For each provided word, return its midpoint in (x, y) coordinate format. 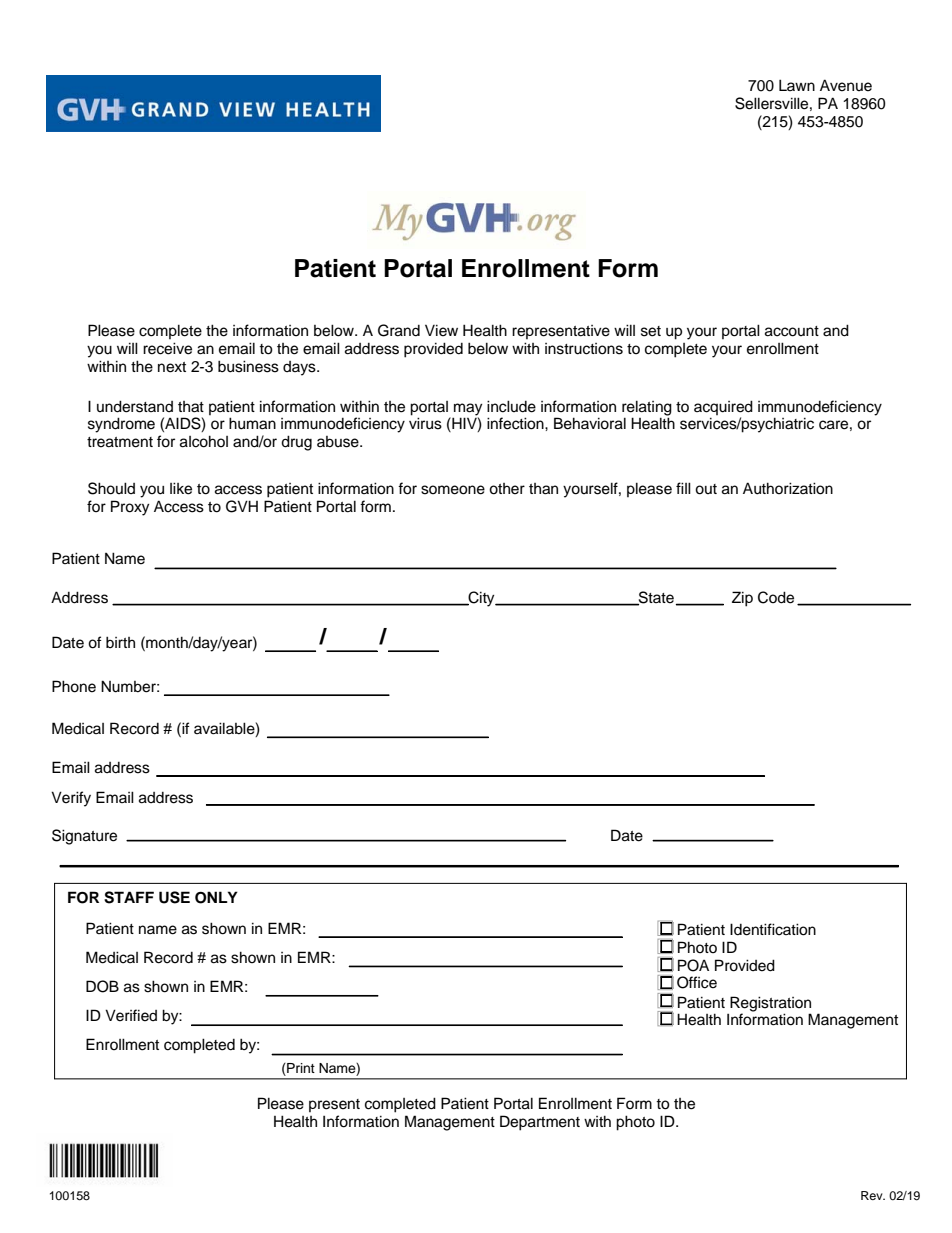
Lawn (797, 85)
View (441, 330)
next (172, 367)
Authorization (788, 488)
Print (300, 1068)
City (481, 599)
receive (167, 348)
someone (453, 490)
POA (693, 965)
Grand (399, 330)
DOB (102, 986)
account (792, 331)
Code (776, 597)
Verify (71, 799)
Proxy (130, 508)
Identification (773, 929)
